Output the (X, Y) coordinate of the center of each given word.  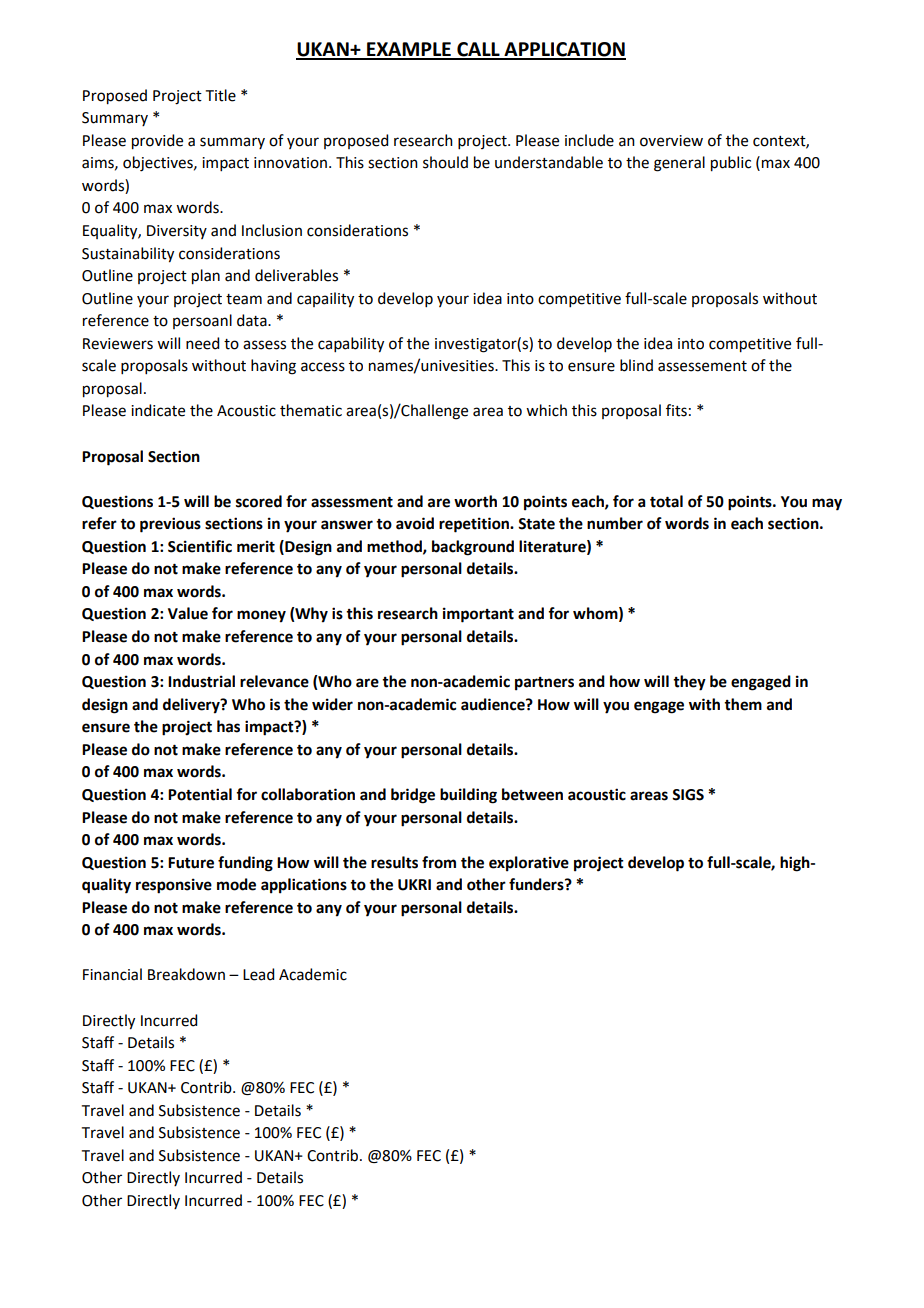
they (689, 683)
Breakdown (186, 974)
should (445, 162)
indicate (158, 410)
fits (676, 410)
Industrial (201, 681)
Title (221, 95)
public (731, 164)
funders (537, 884)
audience (494, 704)
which (546, 410)
